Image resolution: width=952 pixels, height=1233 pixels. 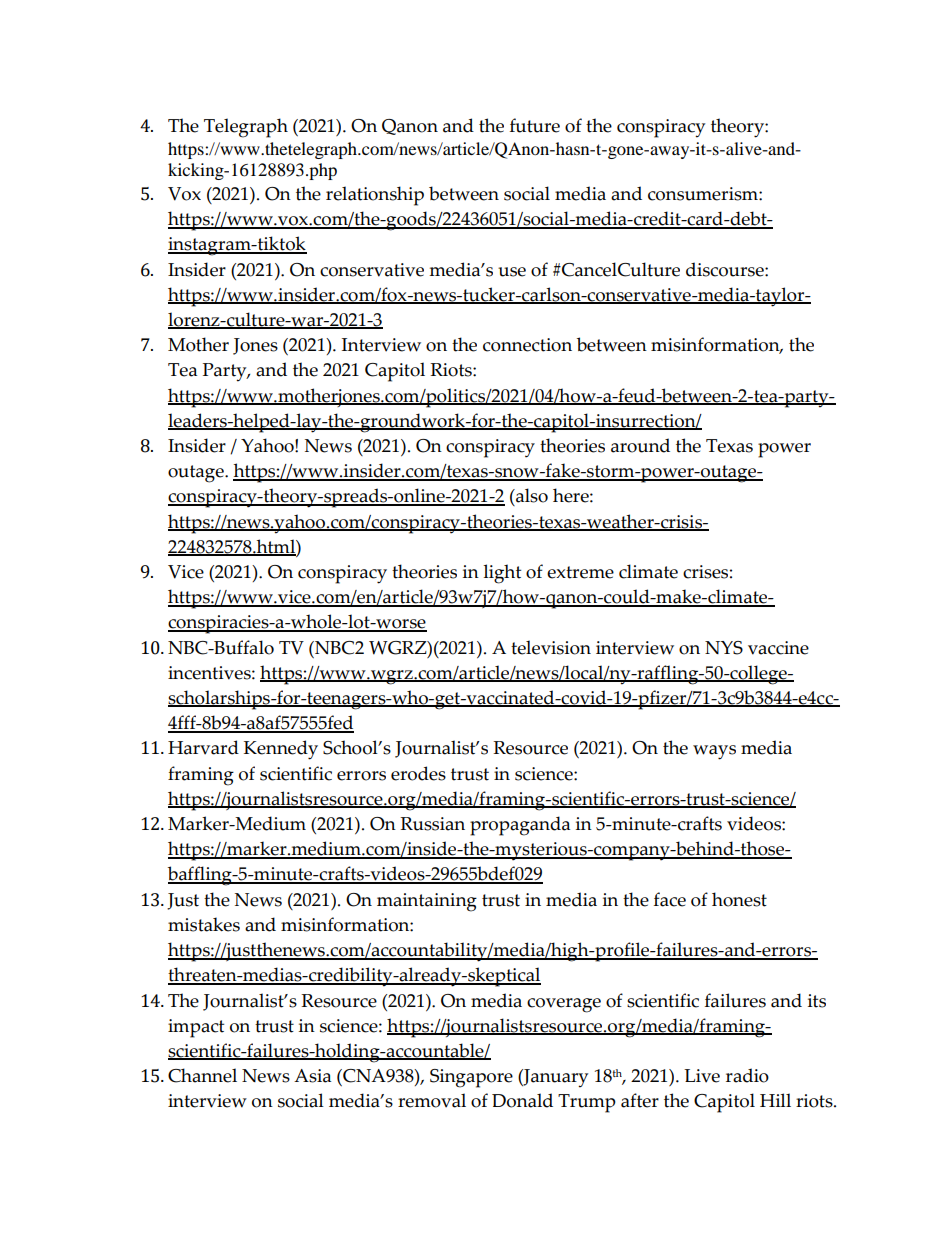 What do you see at coordinates (281, 750) in the screenshot?
I see `Kennedy` at bounding box center [281, 750].
